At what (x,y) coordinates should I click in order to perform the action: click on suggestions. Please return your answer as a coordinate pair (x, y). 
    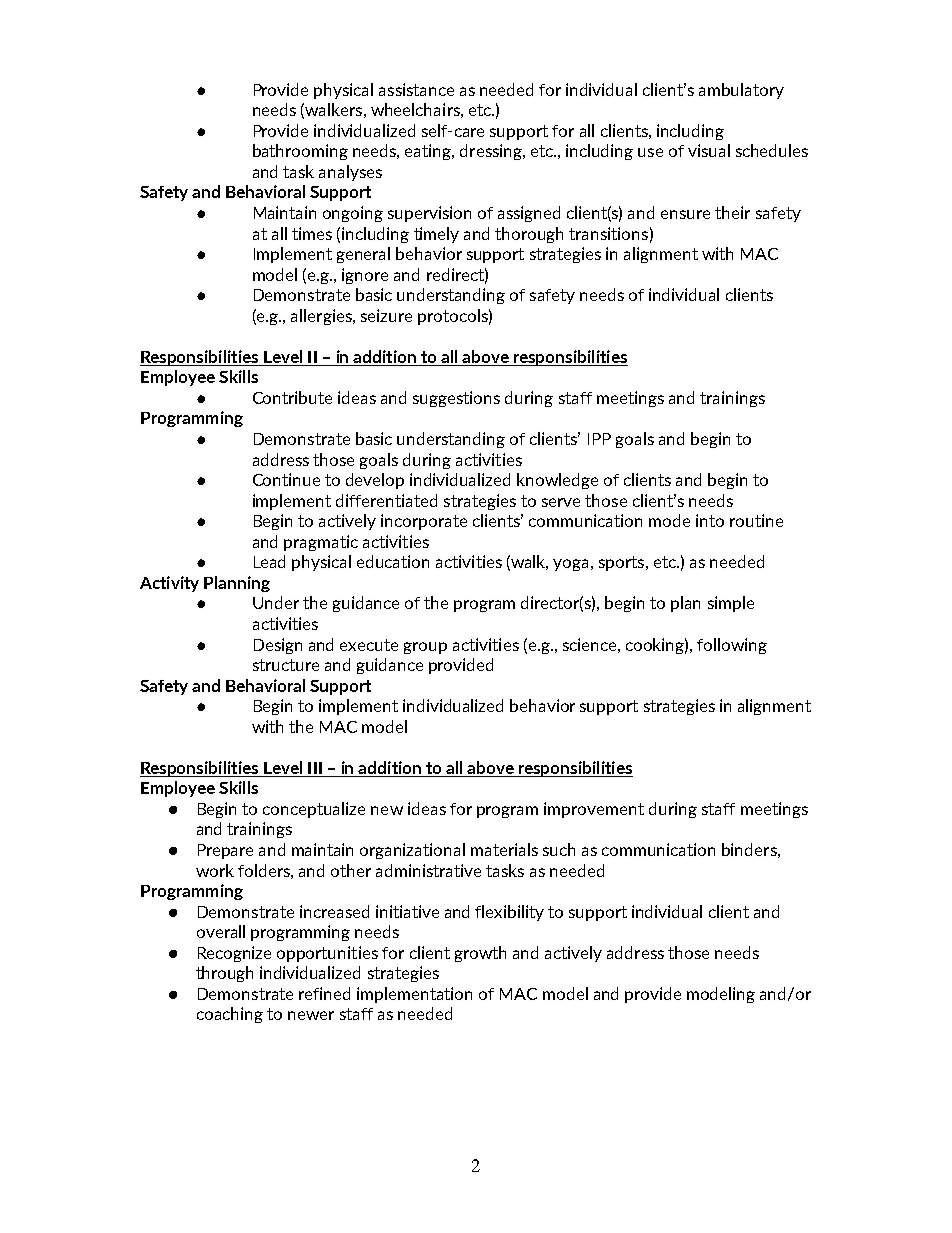
    Looking at the image, I should click on (456, 399).
